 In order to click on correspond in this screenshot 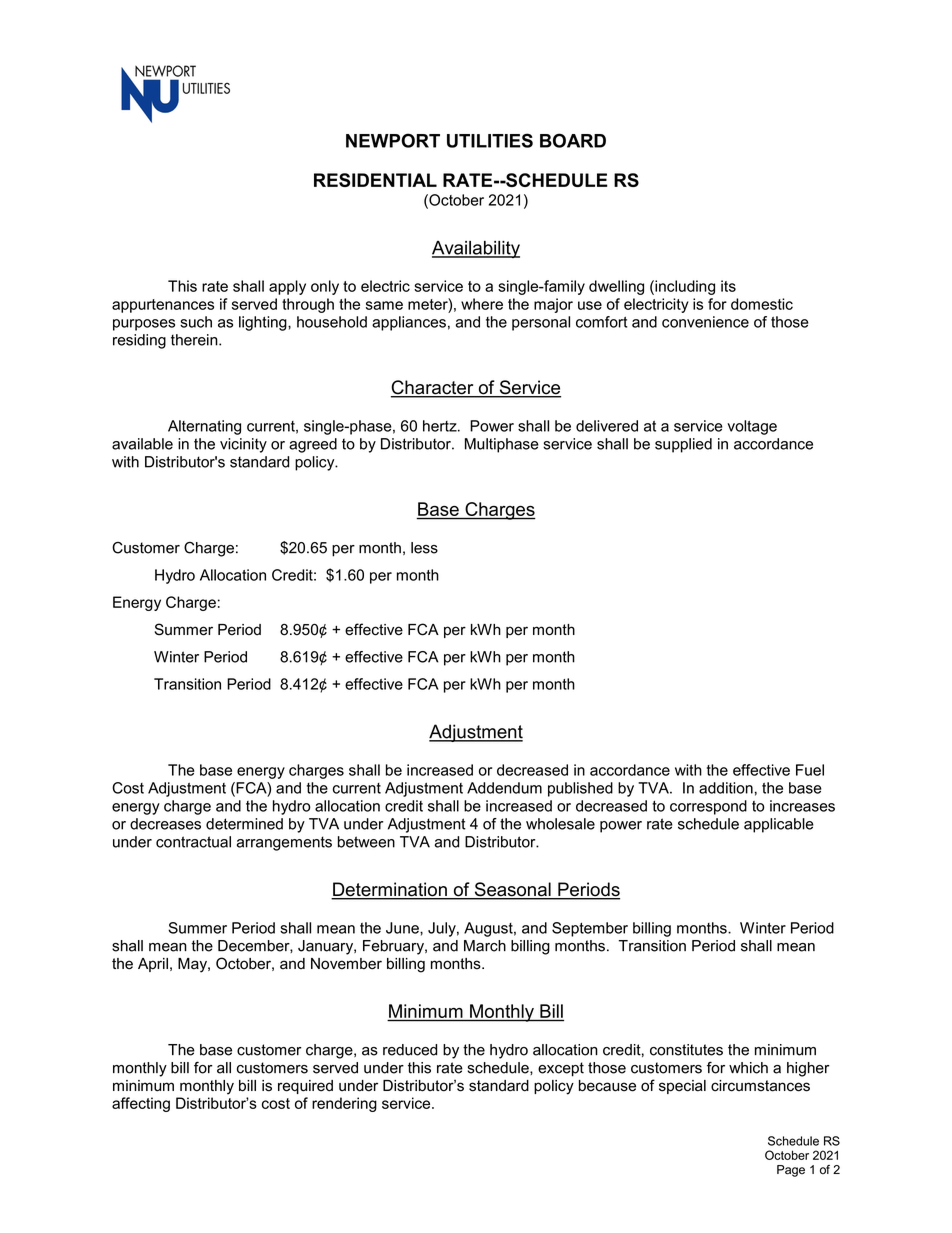, I will do `click(708, 807)`.
